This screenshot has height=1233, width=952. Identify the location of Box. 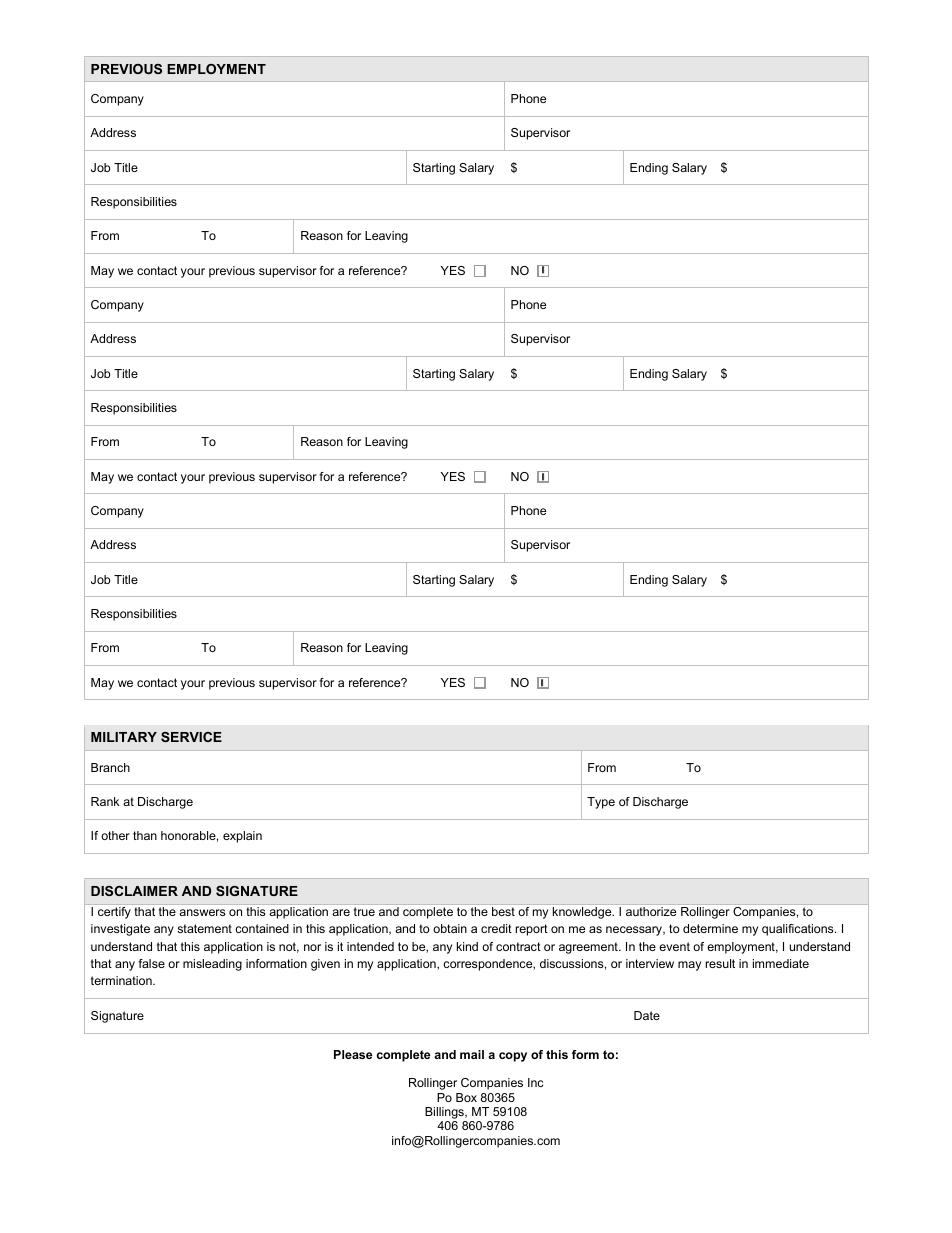
(466, 1097).
